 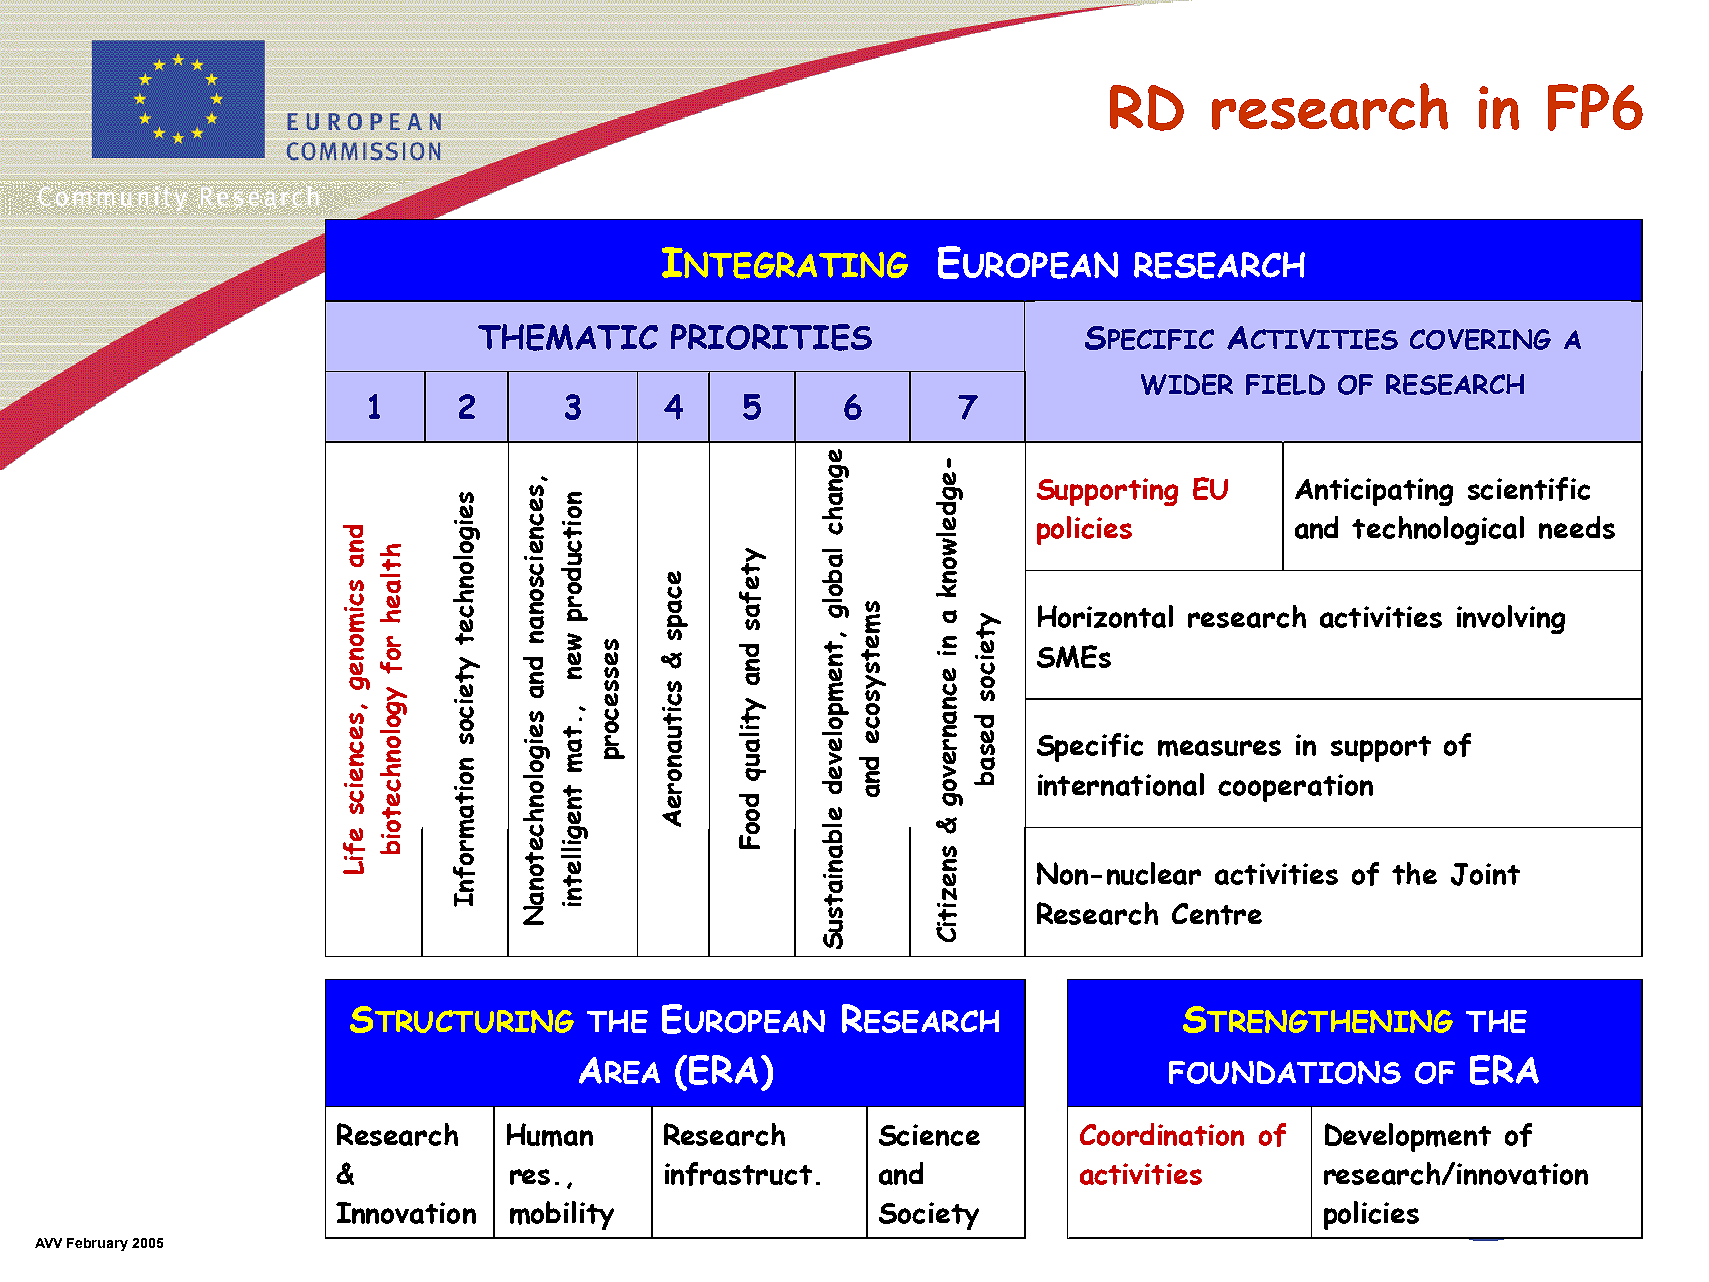 I want to click on technological, so click(x=1438, y=530).
